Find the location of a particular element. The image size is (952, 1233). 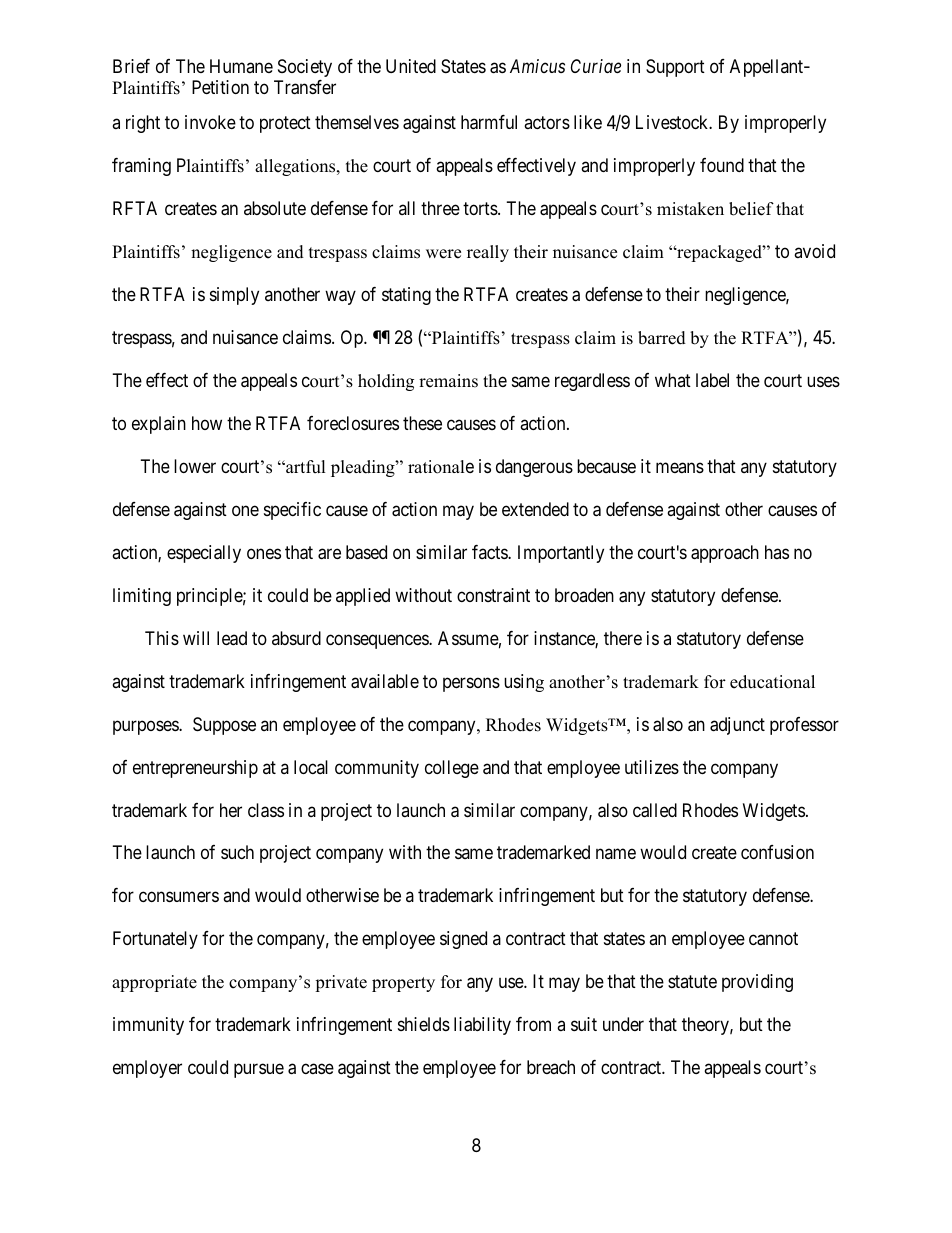

approach is located at coordinates (725, 554).
